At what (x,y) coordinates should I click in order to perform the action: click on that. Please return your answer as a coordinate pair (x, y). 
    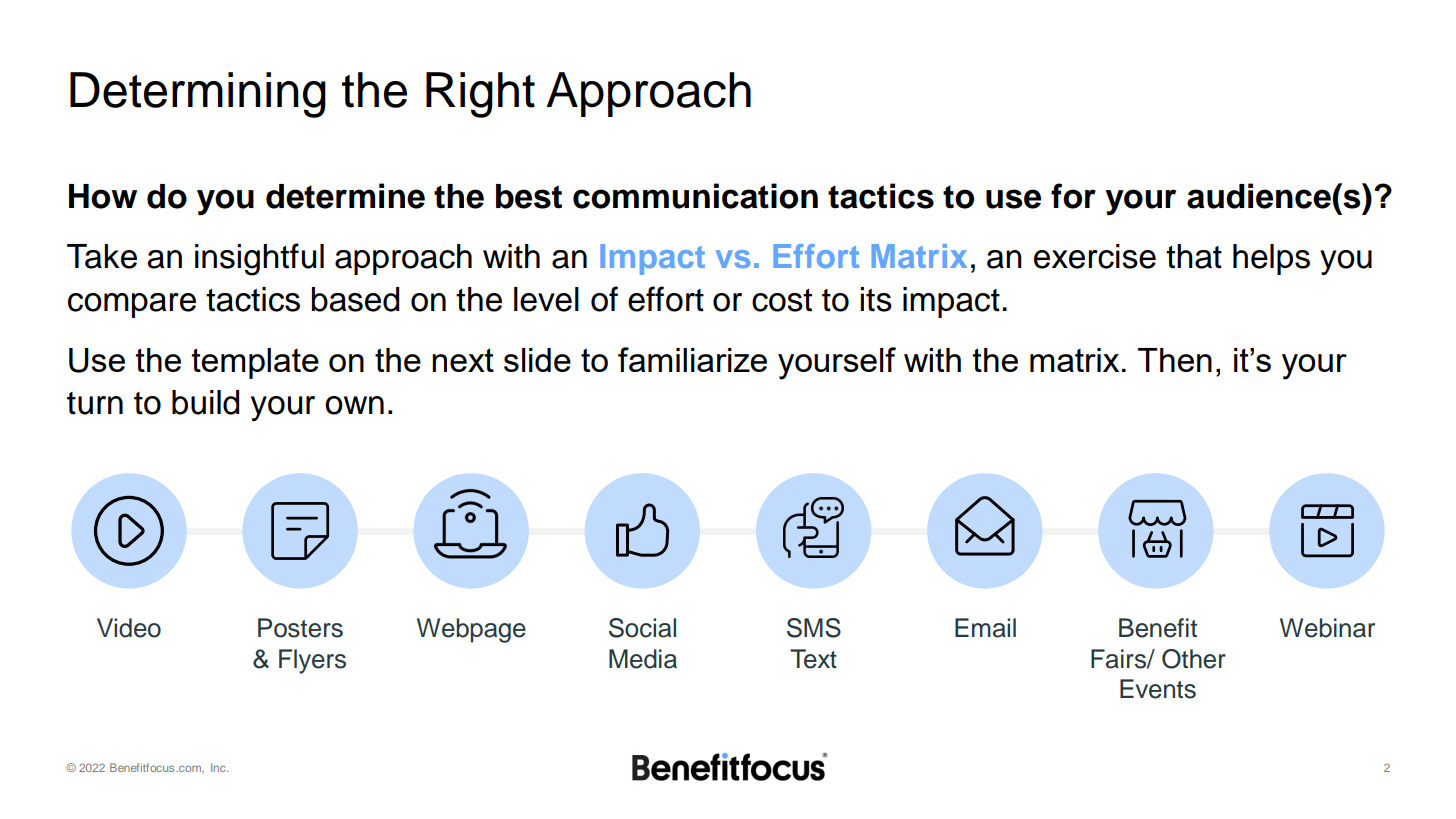
    Looking at the image, I should click on (1194, 256).
